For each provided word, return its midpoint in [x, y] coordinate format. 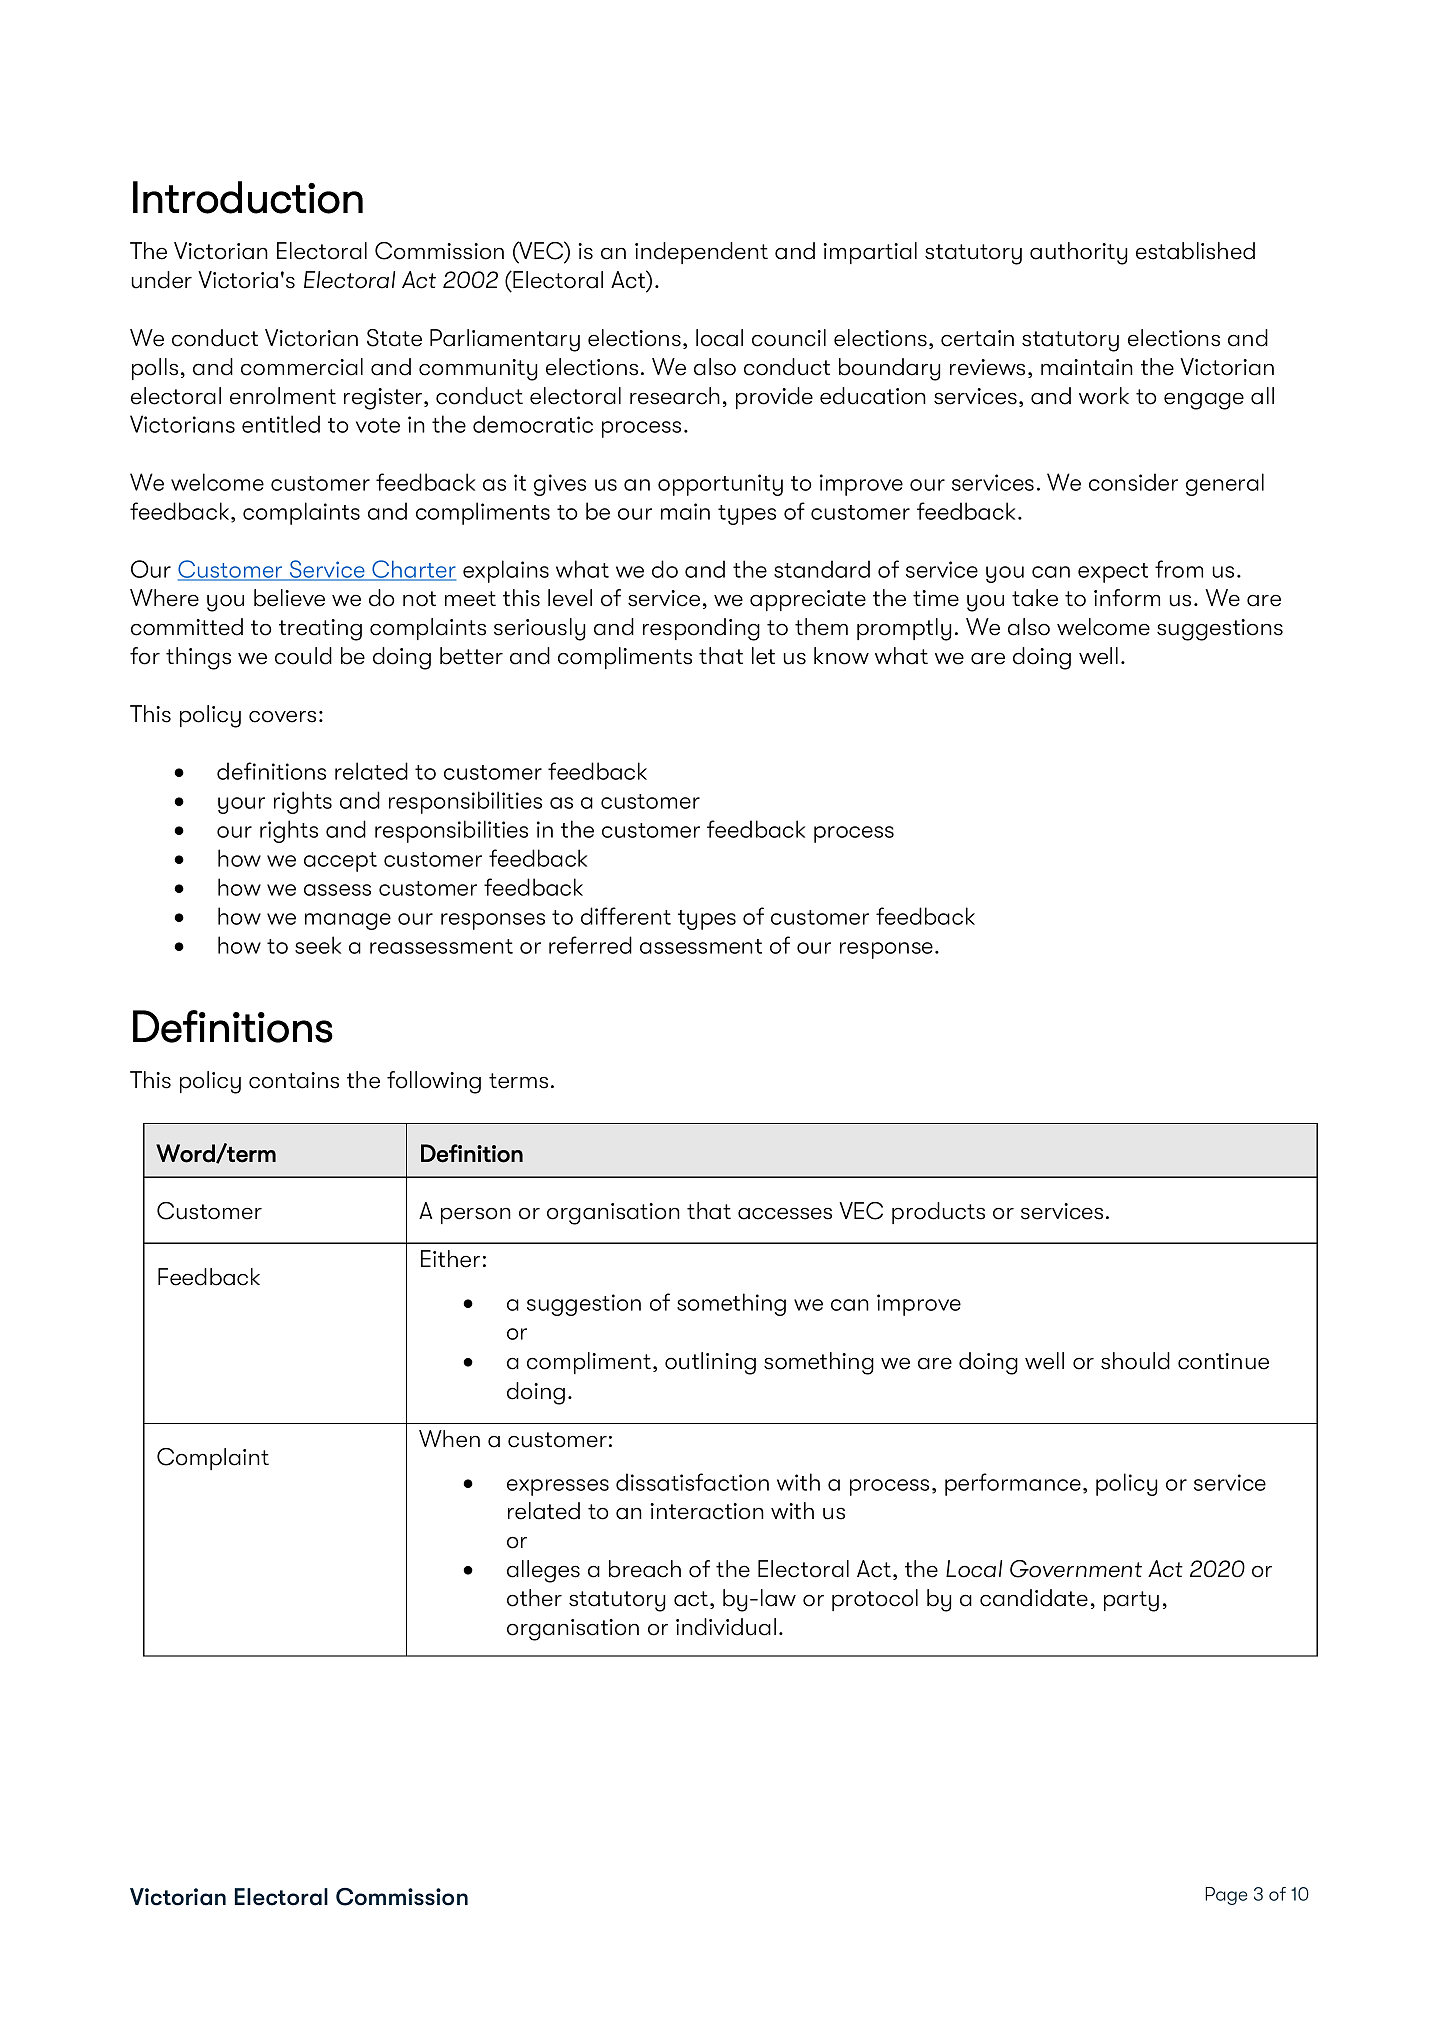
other [534, 1598]
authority [1079, 253]
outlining [710, 1363]
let [763, 656]
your [241, 805]
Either [450, 1259]
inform [1127, 598]
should [1135, 1361]
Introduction [248, 197]
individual [726, 1627]
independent [701, 253]
